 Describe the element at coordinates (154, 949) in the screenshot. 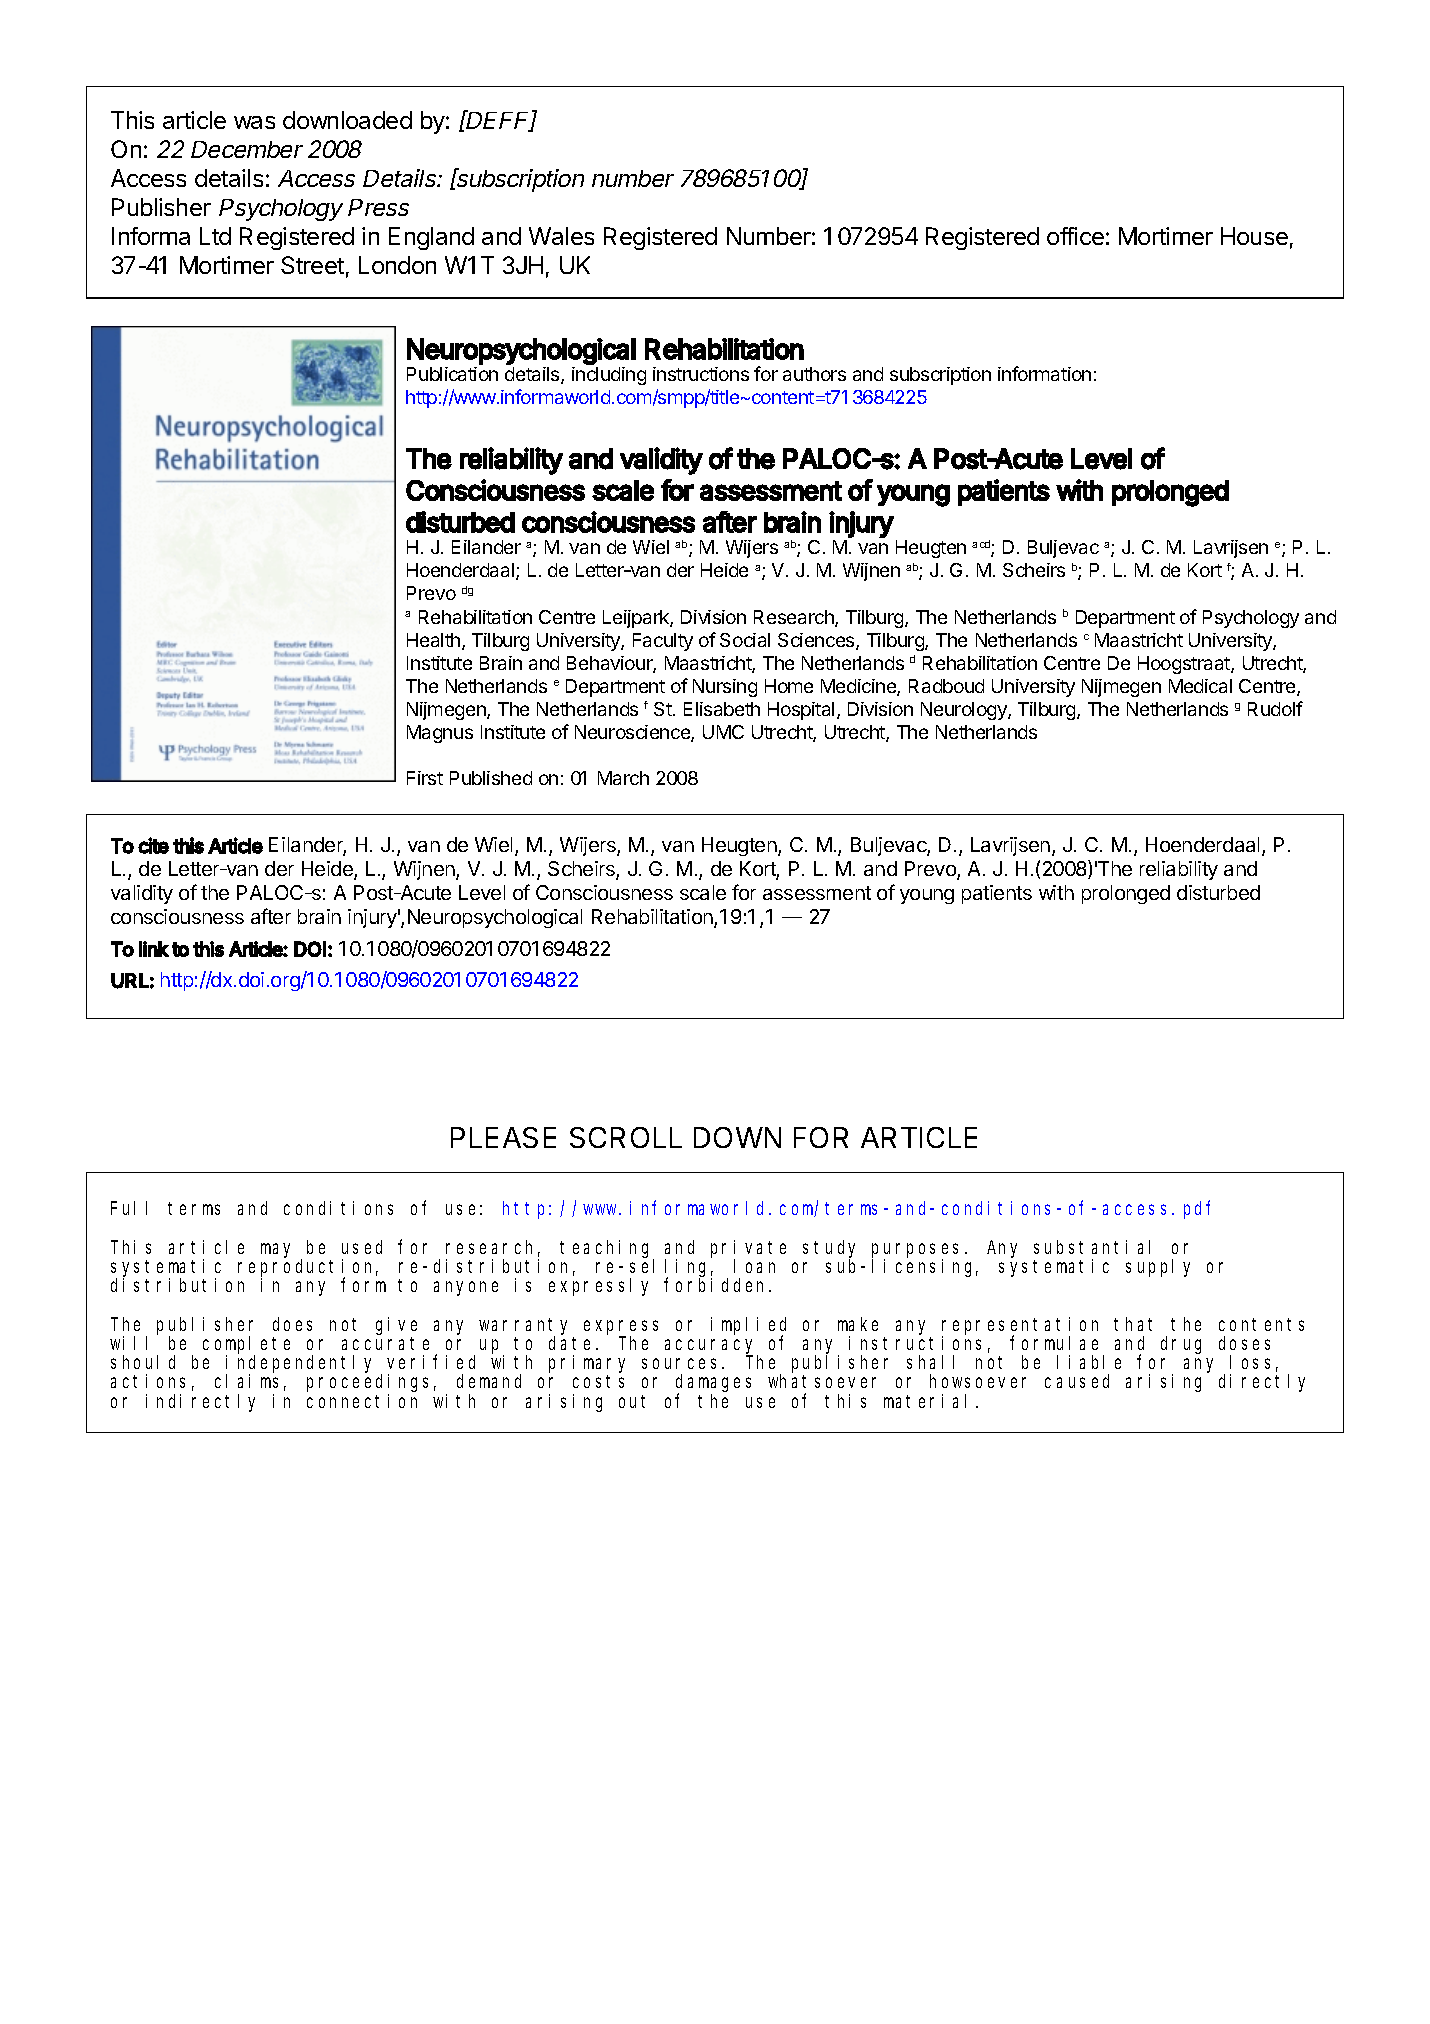

I see `link` at that location.
